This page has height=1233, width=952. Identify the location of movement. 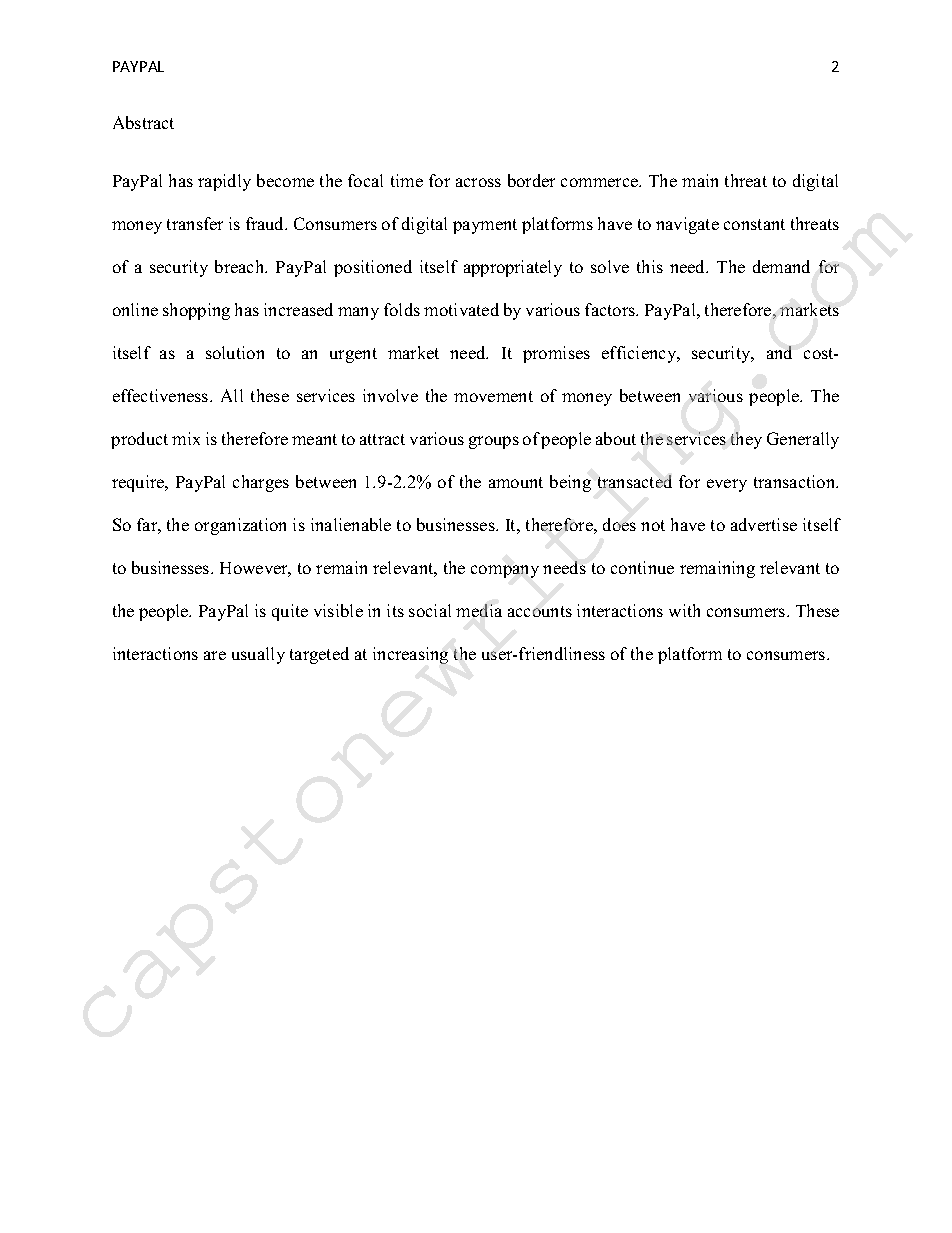
(493, 396).
